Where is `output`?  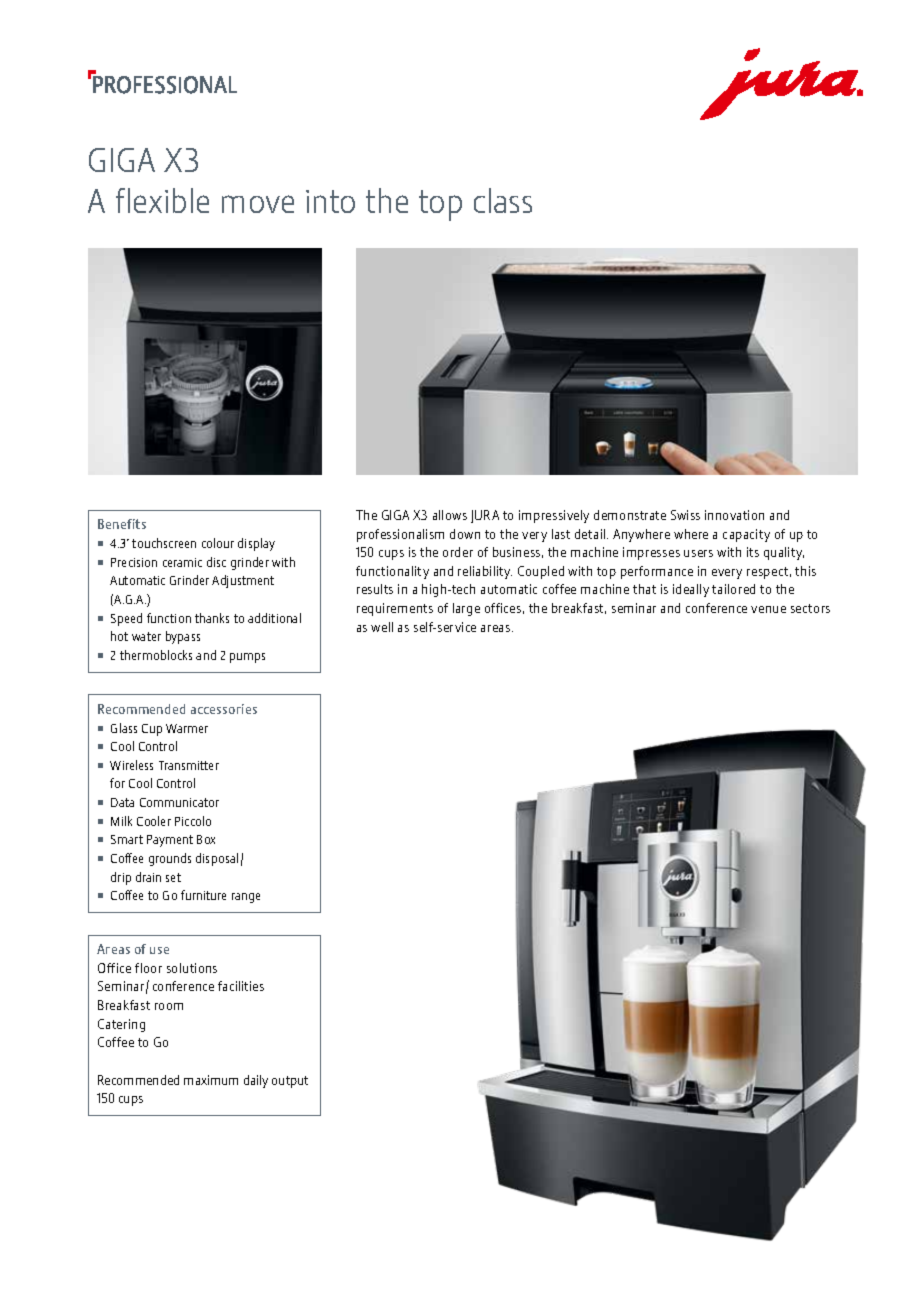 output is located at coordinates (290, 1082).
